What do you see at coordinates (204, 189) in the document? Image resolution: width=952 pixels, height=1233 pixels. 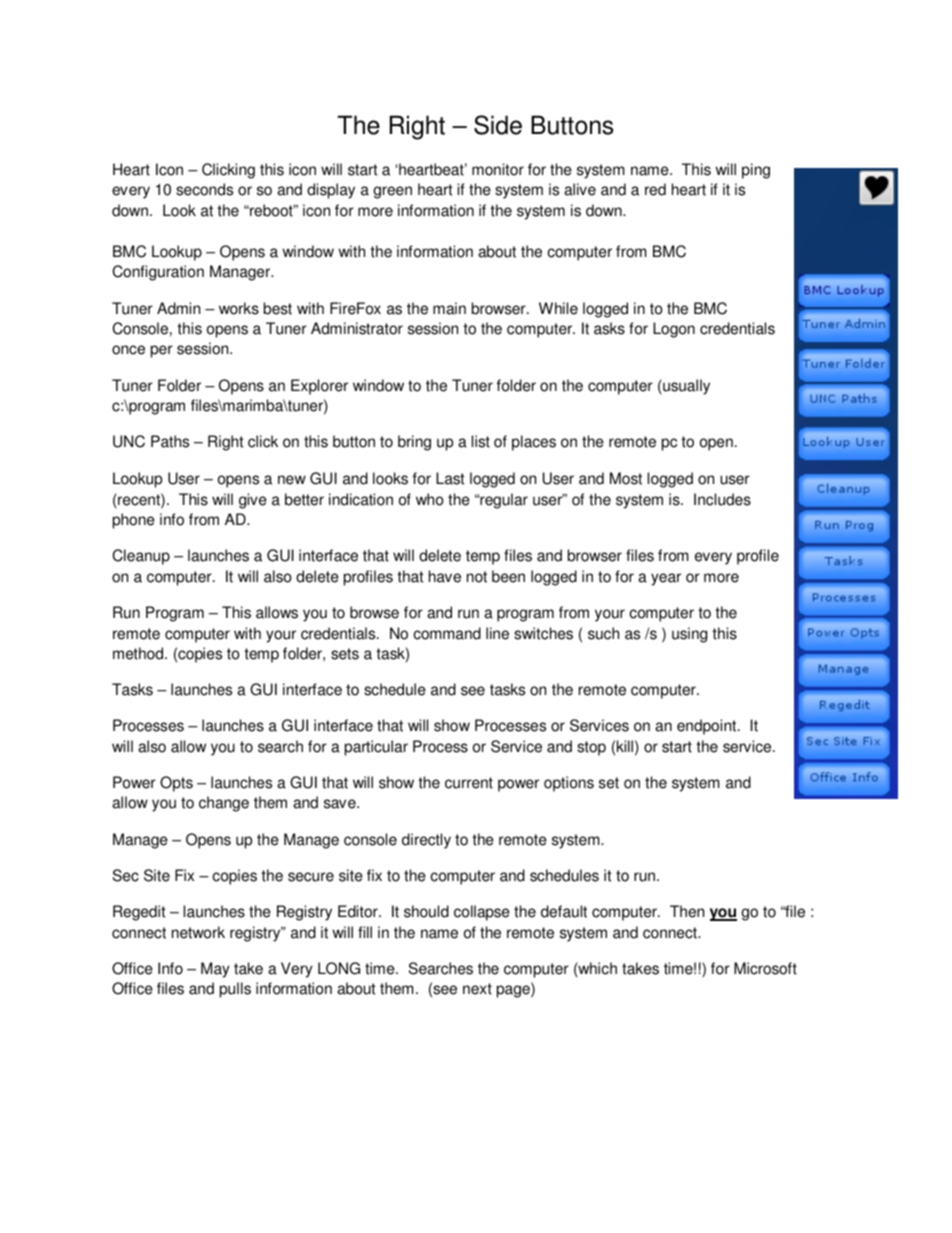 I see `seconds` at bounding box center [204, 189].
